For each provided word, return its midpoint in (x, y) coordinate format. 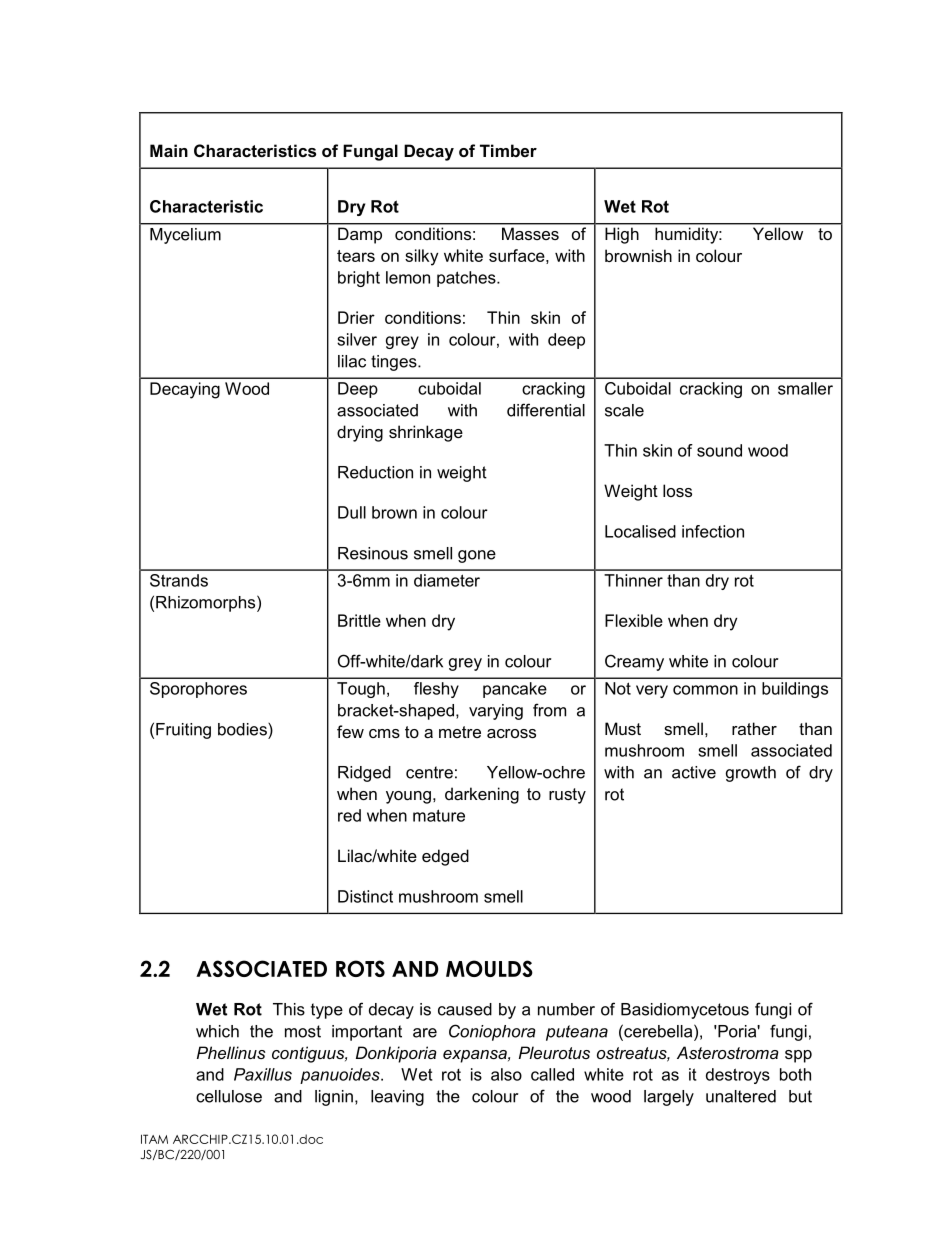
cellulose (229, 1096)
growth (751, 774)
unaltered (741, 1096)
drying (360, 433)
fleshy (436, 690)
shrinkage (426, 433)
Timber (508, 150)
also (506, 1074)
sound (719, 450)
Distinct (365, 896)
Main (169, 150)
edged (445, 857)
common (705, 690)
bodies (243, 729)
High (622, 236)
